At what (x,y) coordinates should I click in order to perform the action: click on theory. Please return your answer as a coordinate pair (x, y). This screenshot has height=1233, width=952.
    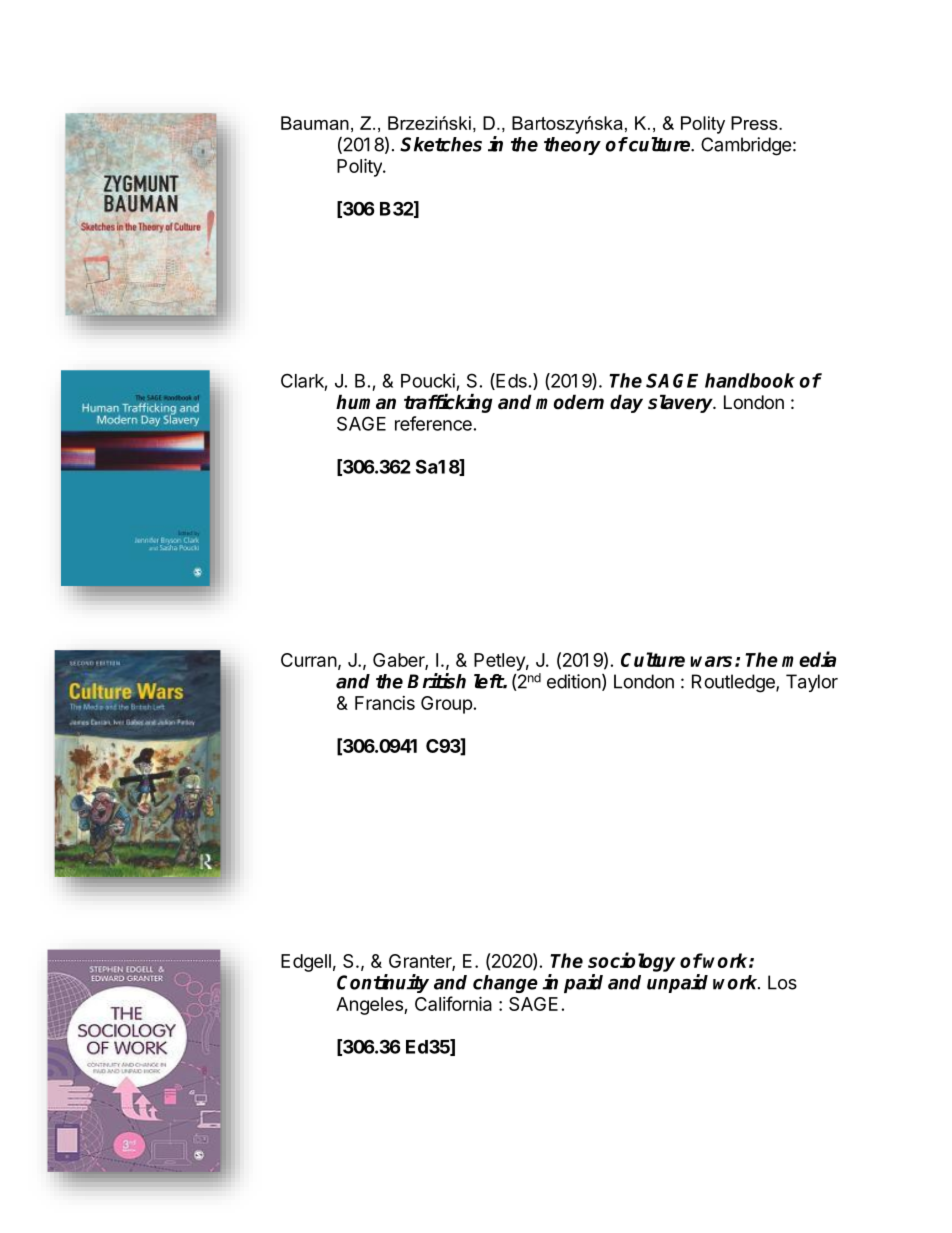
    Looking at the image, I should click on (572, 146).
